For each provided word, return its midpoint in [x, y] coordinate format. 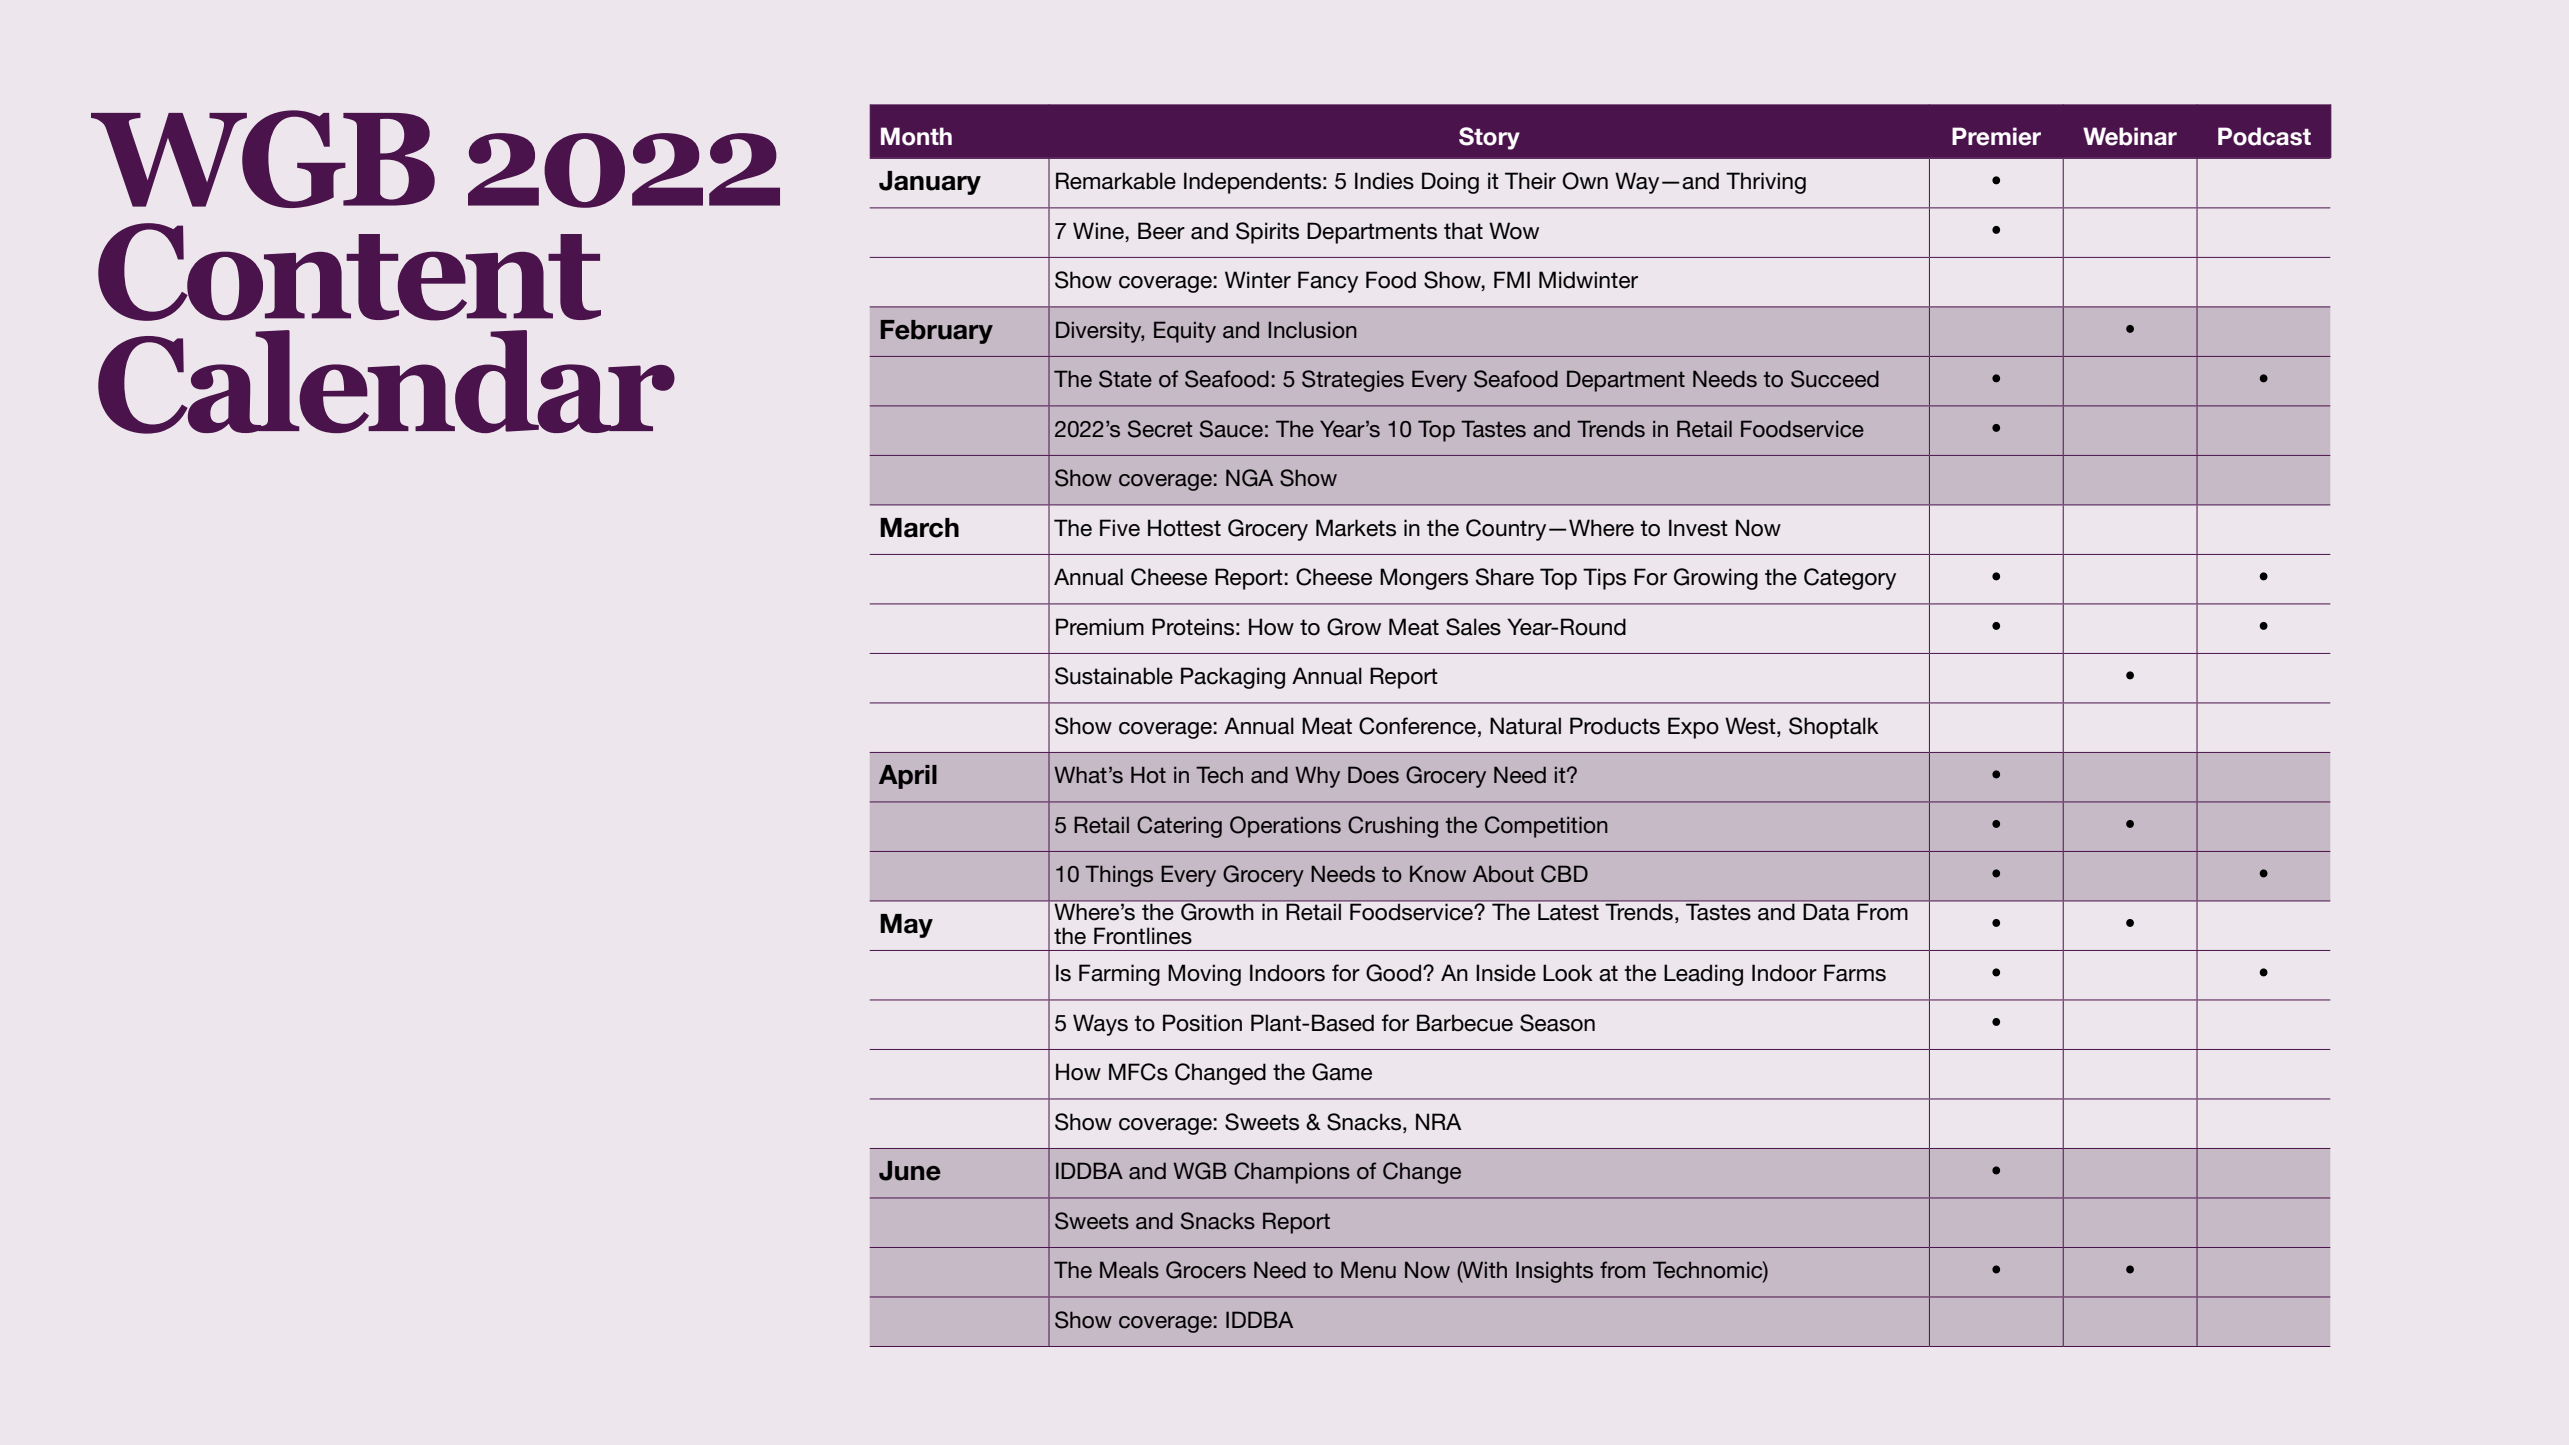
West [1751, 726]
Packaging [1233, 678]
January [930, 183]
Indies [1384, 181]
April [908, 777]
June [910, 1171]
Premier [1996, 136]
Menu [1368, 1270]
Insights [1554, 1272]
